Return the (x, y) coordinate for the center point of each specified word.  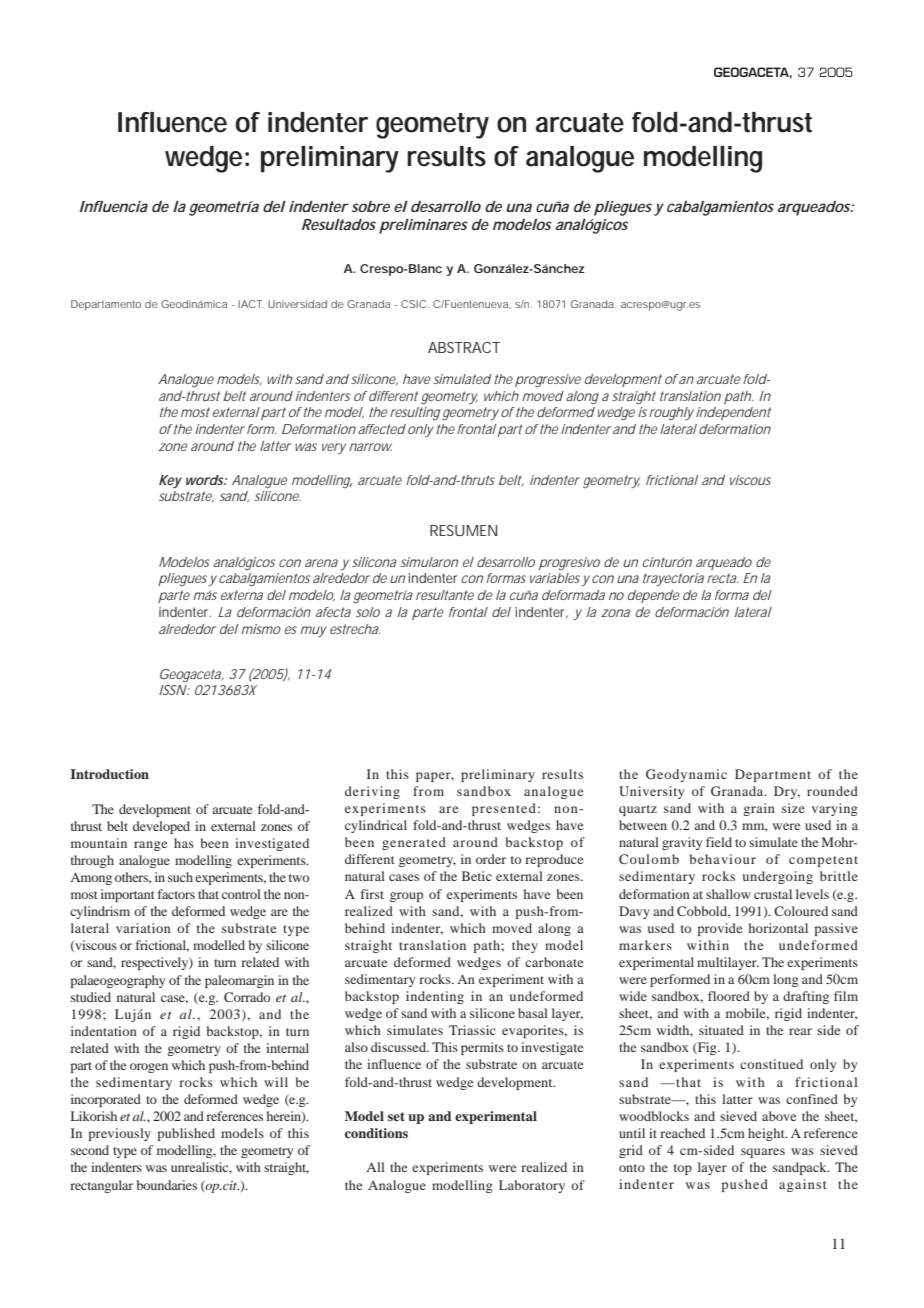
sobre (371, 206)
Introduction (109, 774)
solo (368, 612)
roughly (671, 414)
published (186, 1134)
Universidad (297, 304)
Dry (787, 792)
